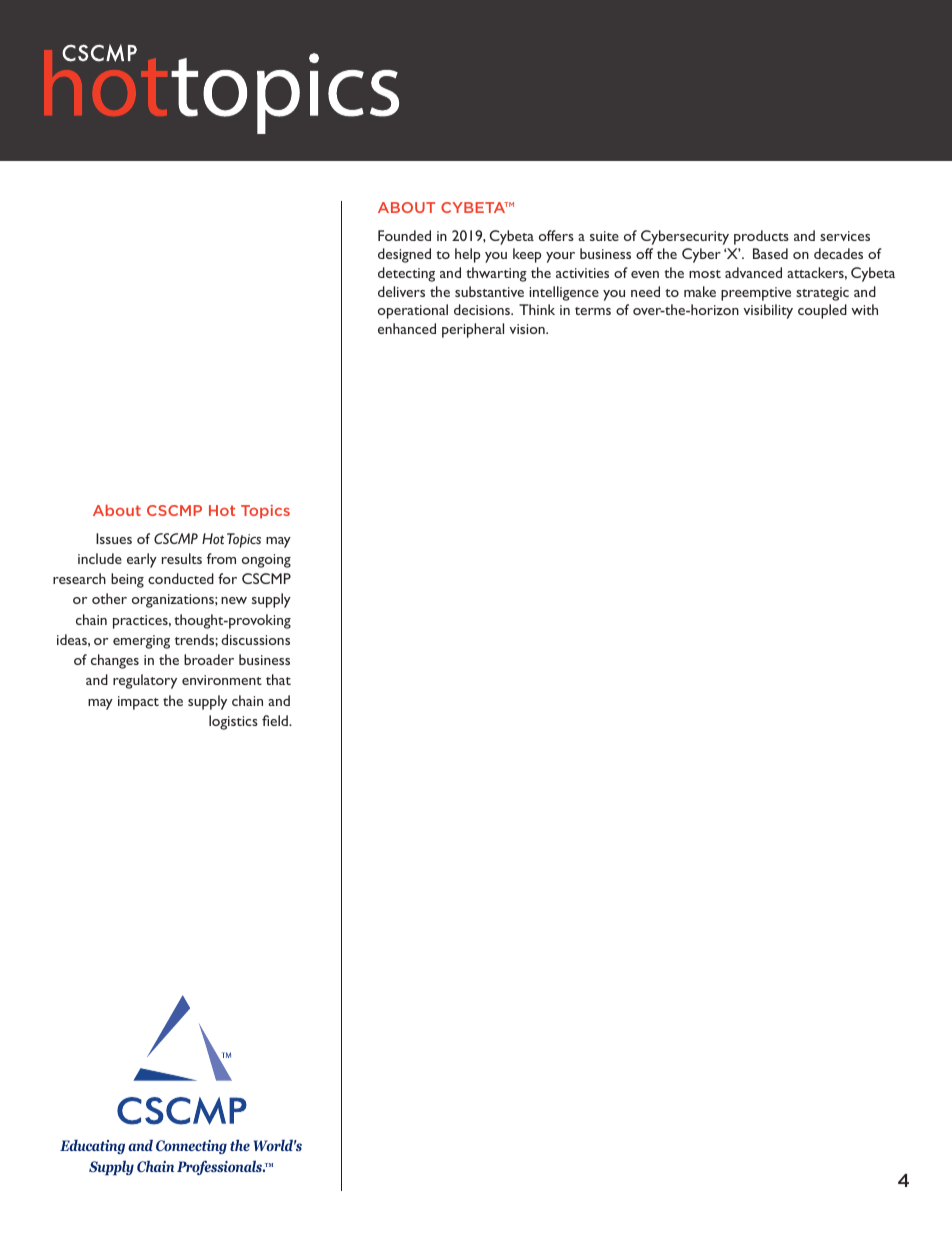  What do you see at coordinates (114, 538) in the screenshot?
I see `Issues` at bounding box center [114, 538].
